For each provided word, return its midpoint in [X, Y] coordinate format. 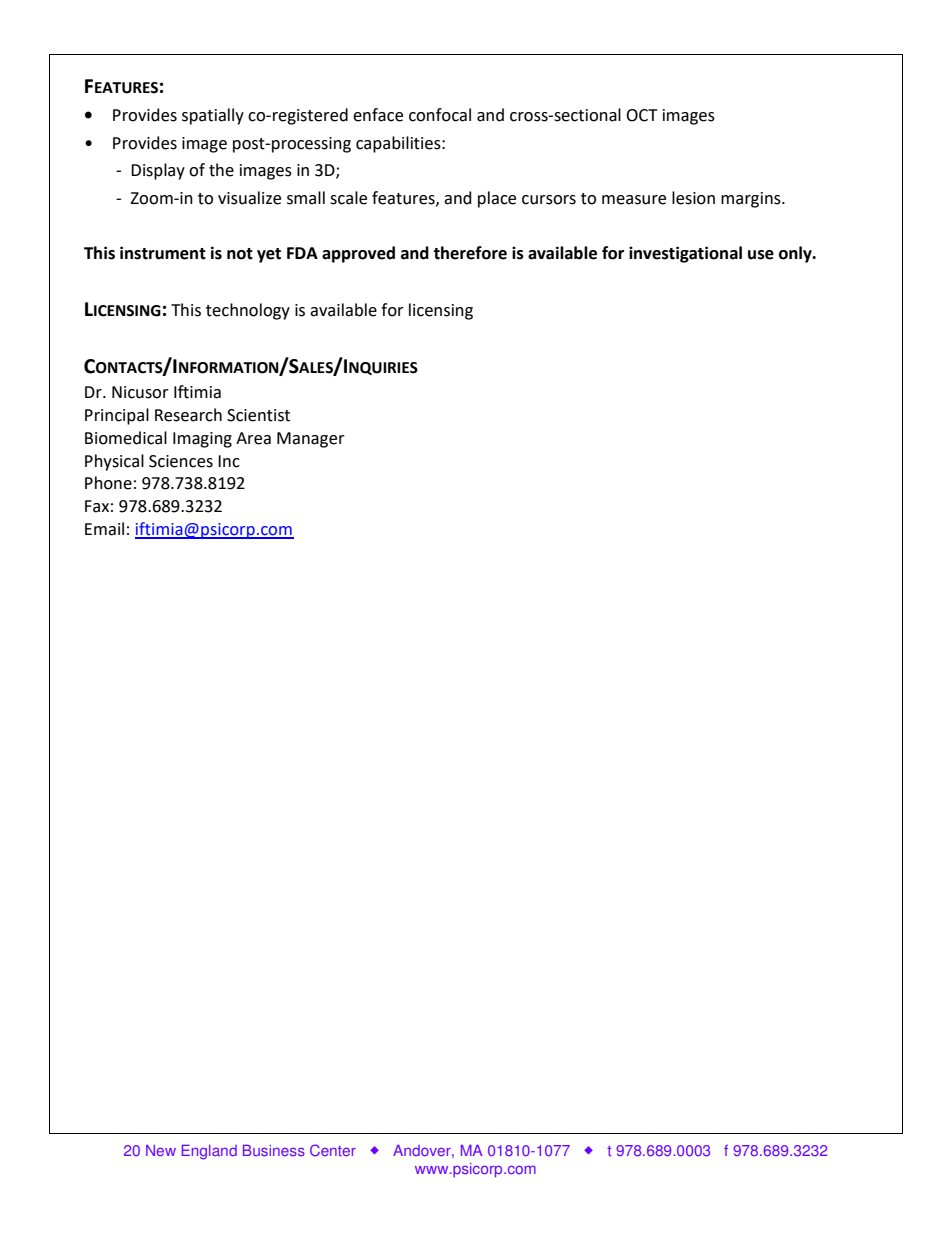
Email [104, 529]
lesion [693, 198]
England [209, 1152]
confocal [440, 115]
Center [333, 1150]
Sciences [181, 461]
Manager [311, 440]
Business [274, 1151]
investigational [685, 254]
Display [158, 171]
